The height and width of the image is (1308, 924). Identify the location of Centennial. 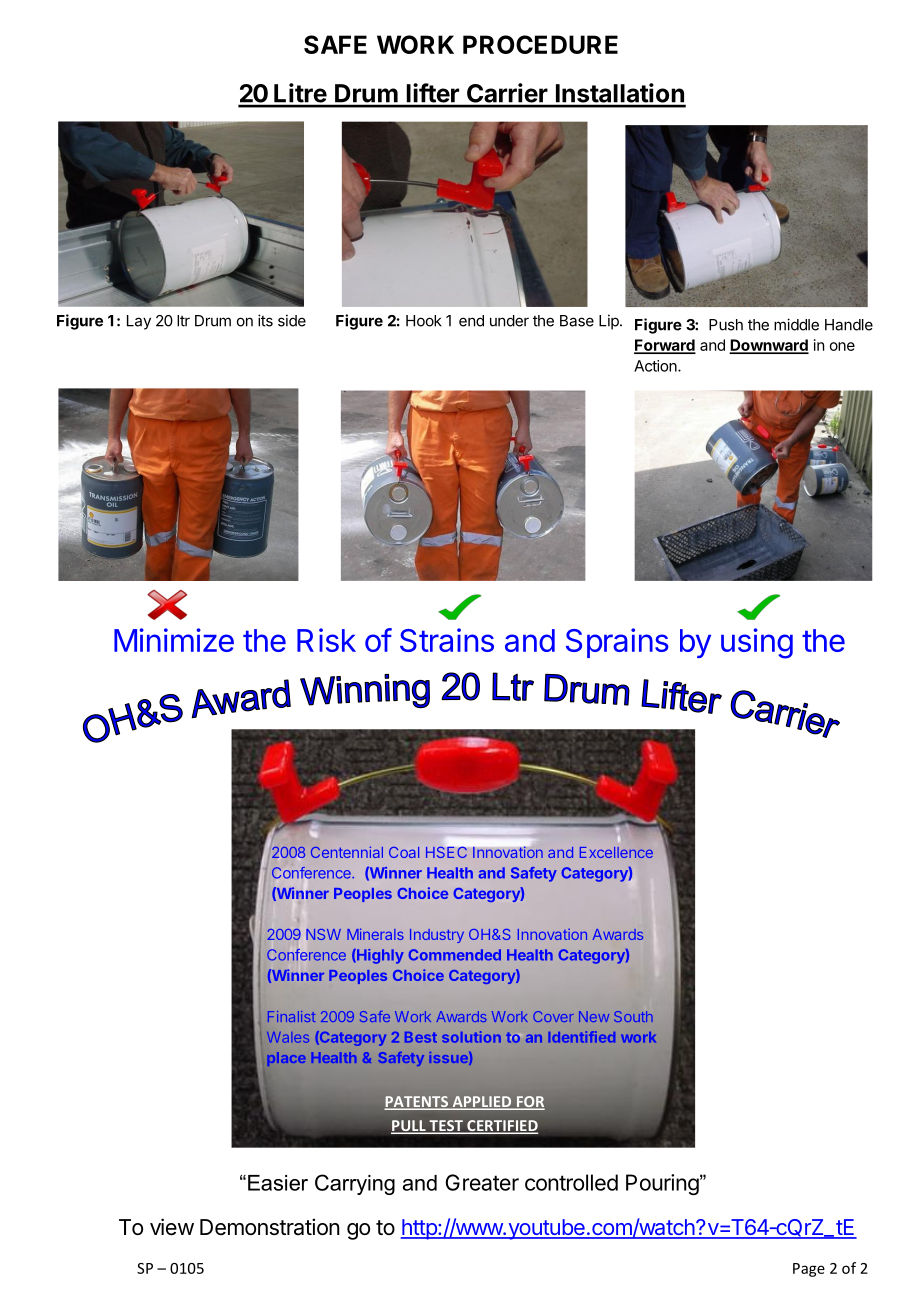
(347, 852).
